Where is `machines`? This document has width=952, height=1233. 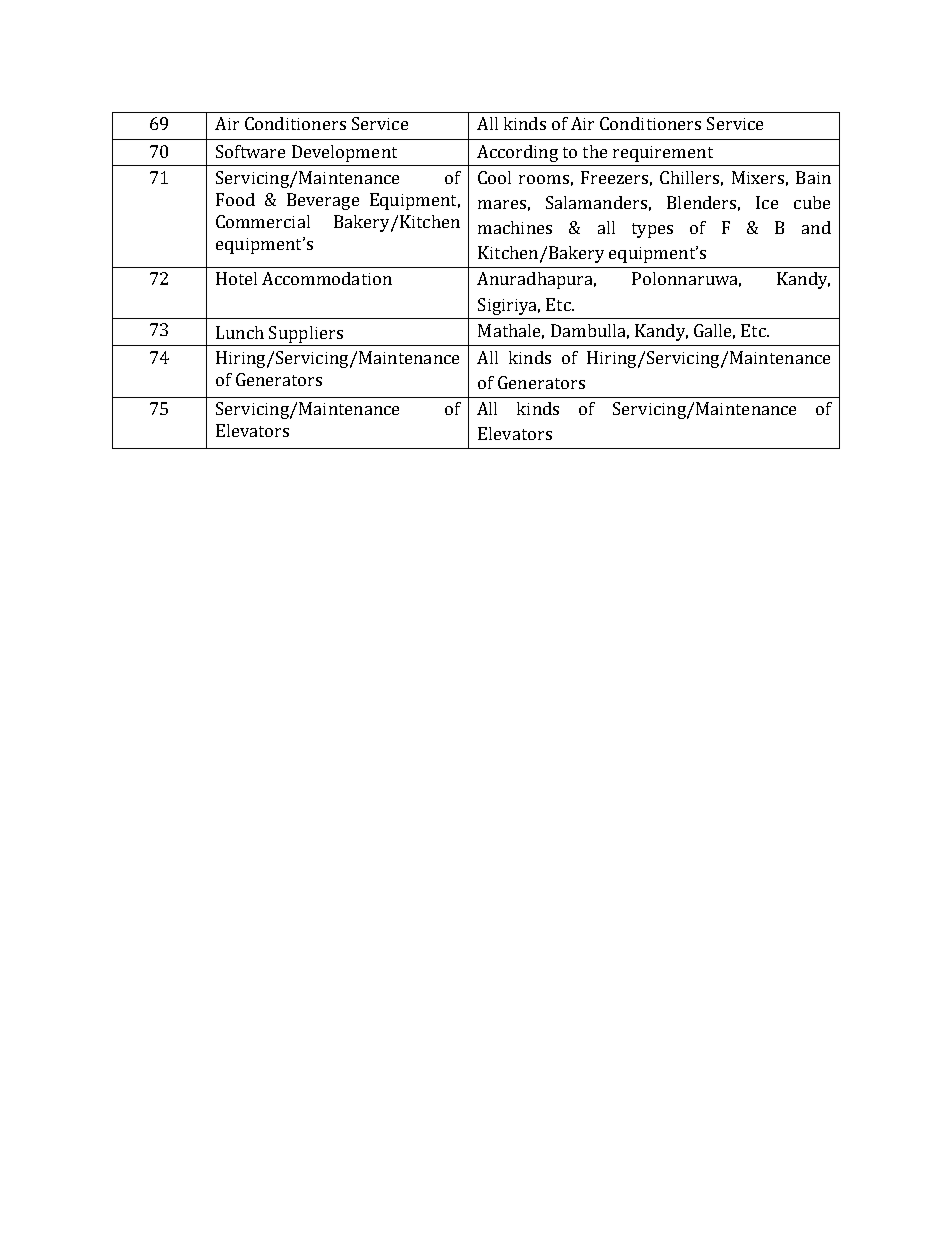 machines is located at coordinates (515, 227).
